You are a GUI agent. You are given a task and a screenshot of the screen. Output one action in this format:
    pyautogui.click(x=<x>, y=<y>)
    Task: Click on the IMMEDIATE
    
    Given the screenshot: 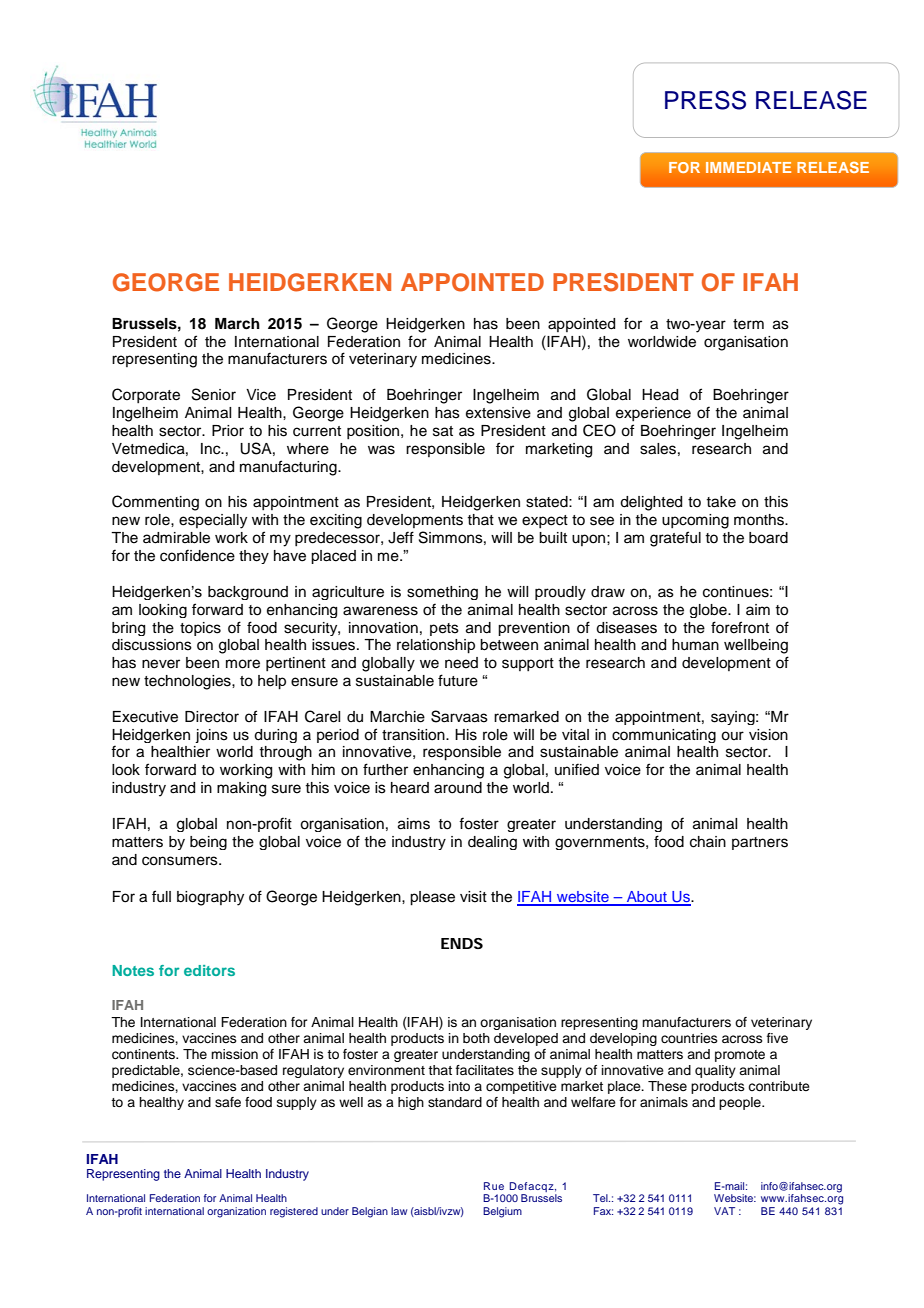 What is the action you would take?
    pyautogui.click(x=748, y=167)
